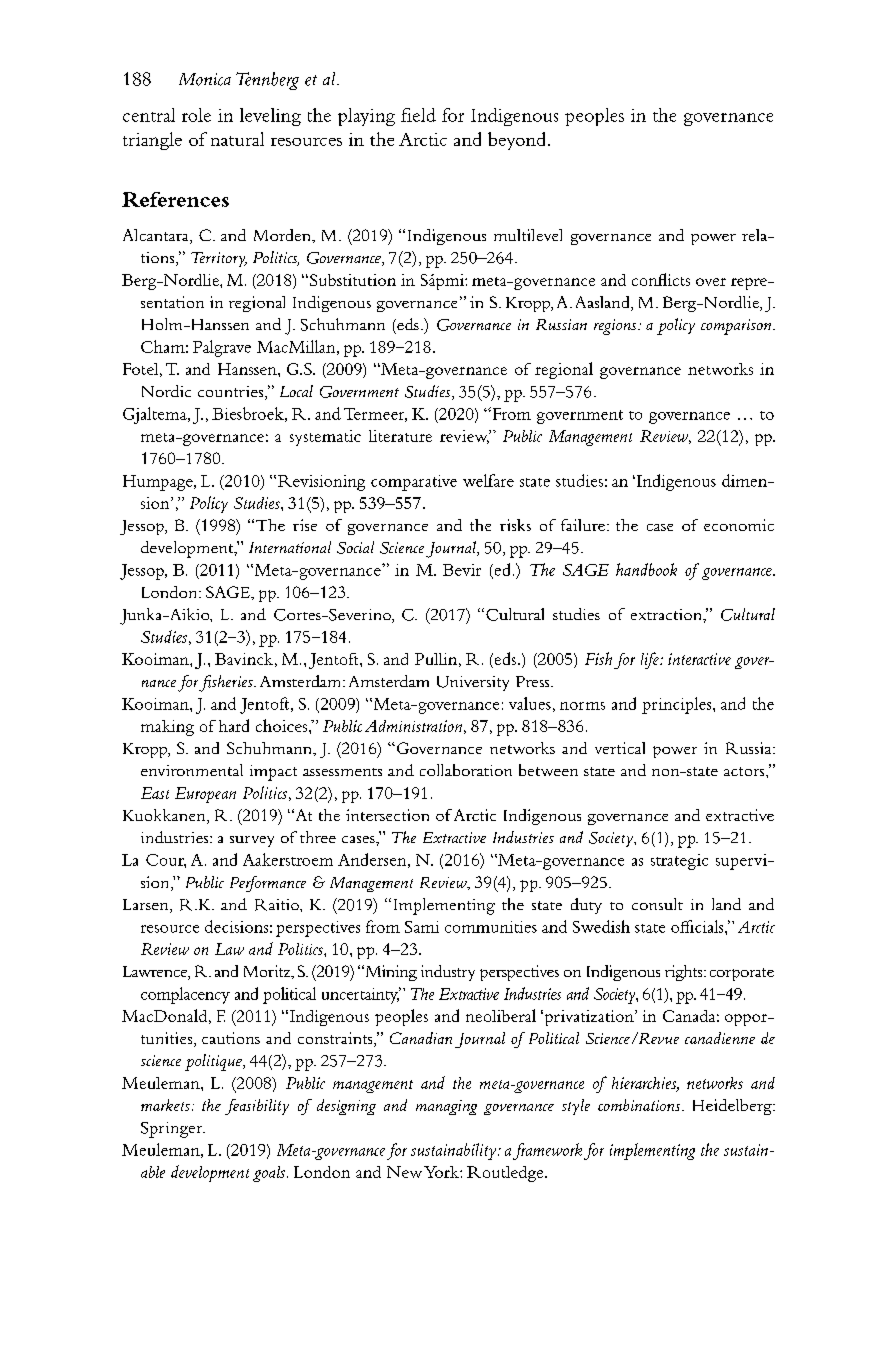 The width and height of the screenshot is (896, 1345). I want to click on Sami, so click(422, 927).
